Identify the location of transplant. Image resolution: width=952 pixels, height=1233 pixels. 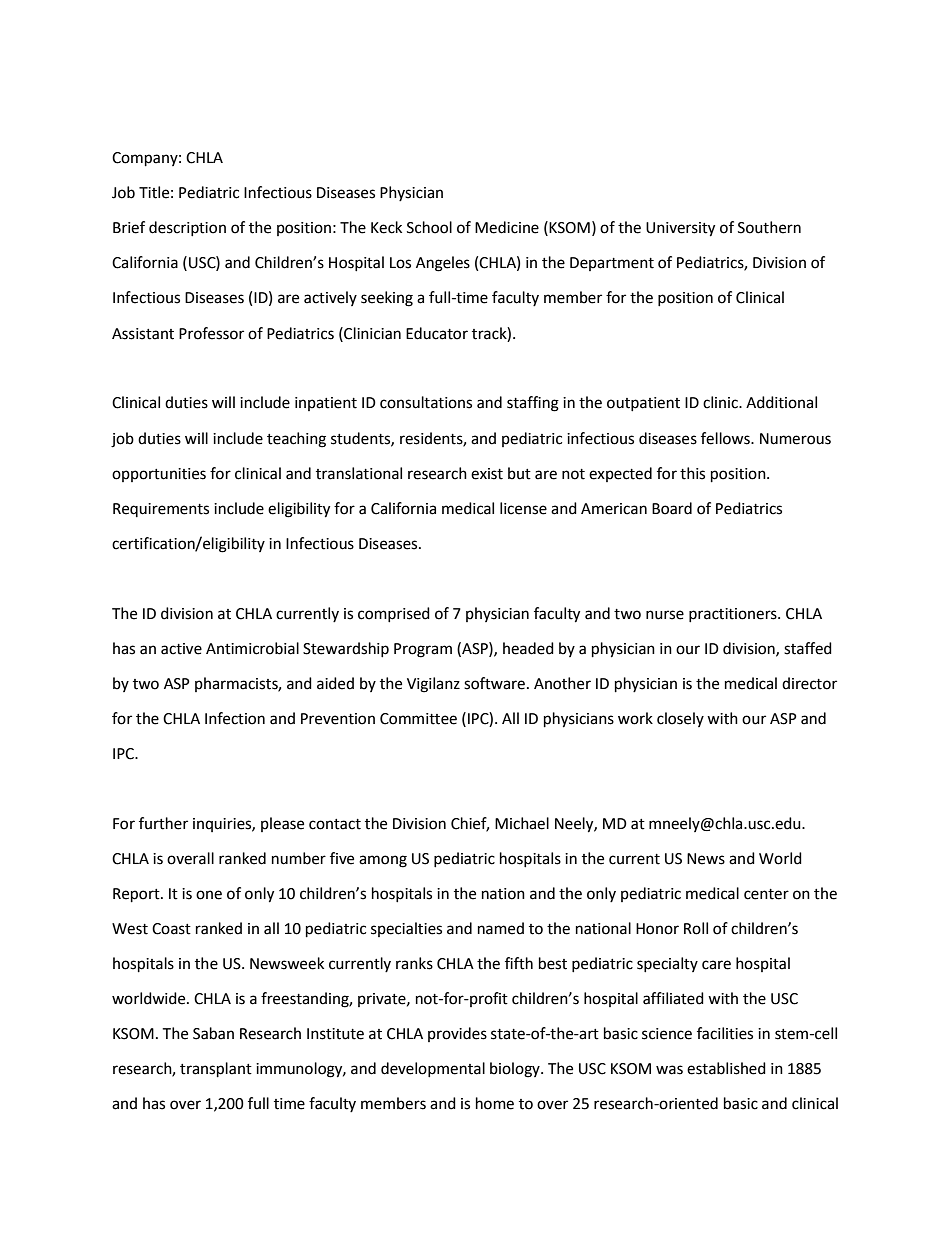
(216, 1070).
